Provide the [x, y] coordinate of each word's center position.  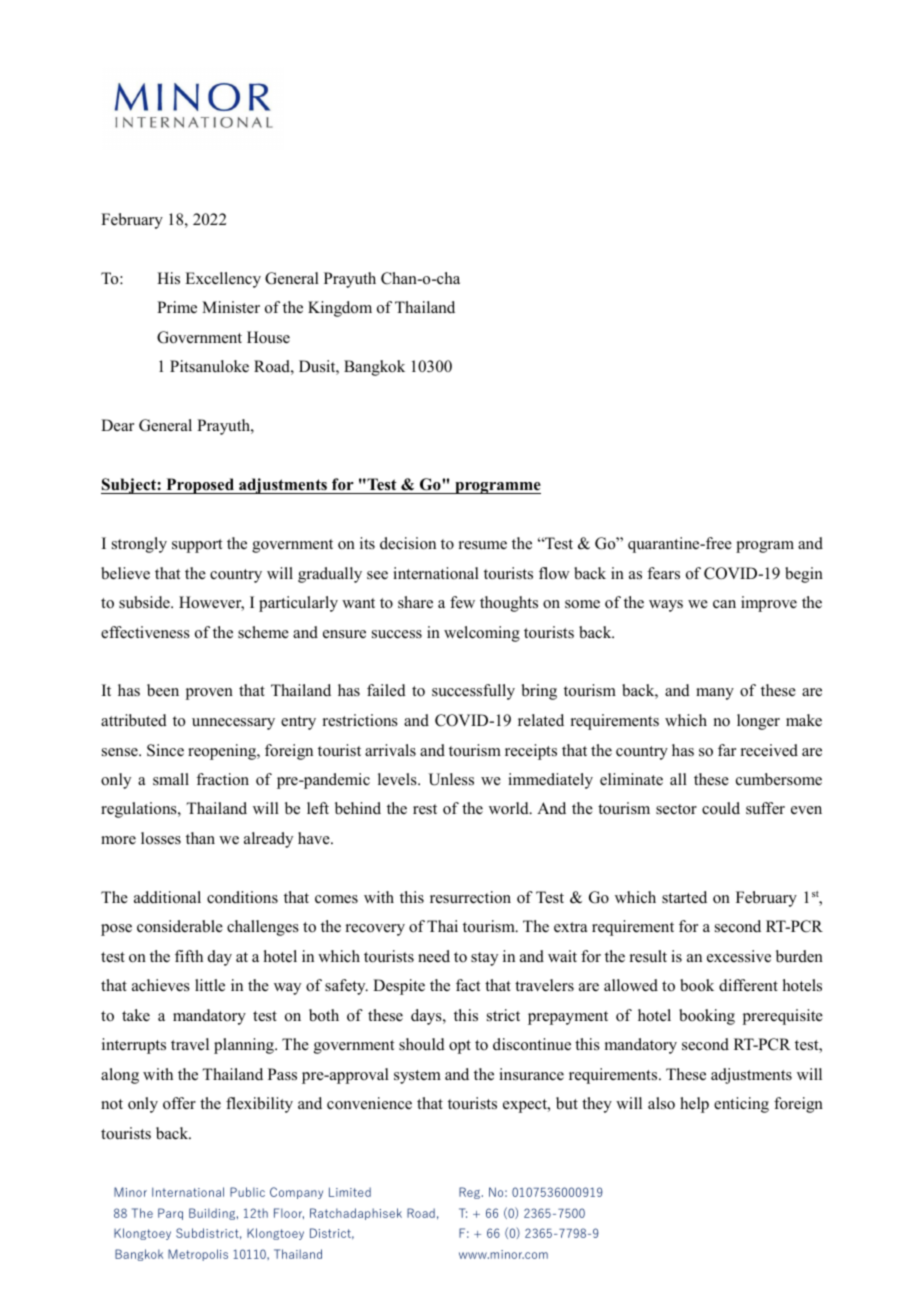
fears [663, 573]
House [268, 337]
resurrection [470, 897]
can [724, 604]
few [462, 602]
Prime [177, 307]
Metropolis [198, 1255]
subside [145, 602]
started [684, 897]
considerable [180, 926]
